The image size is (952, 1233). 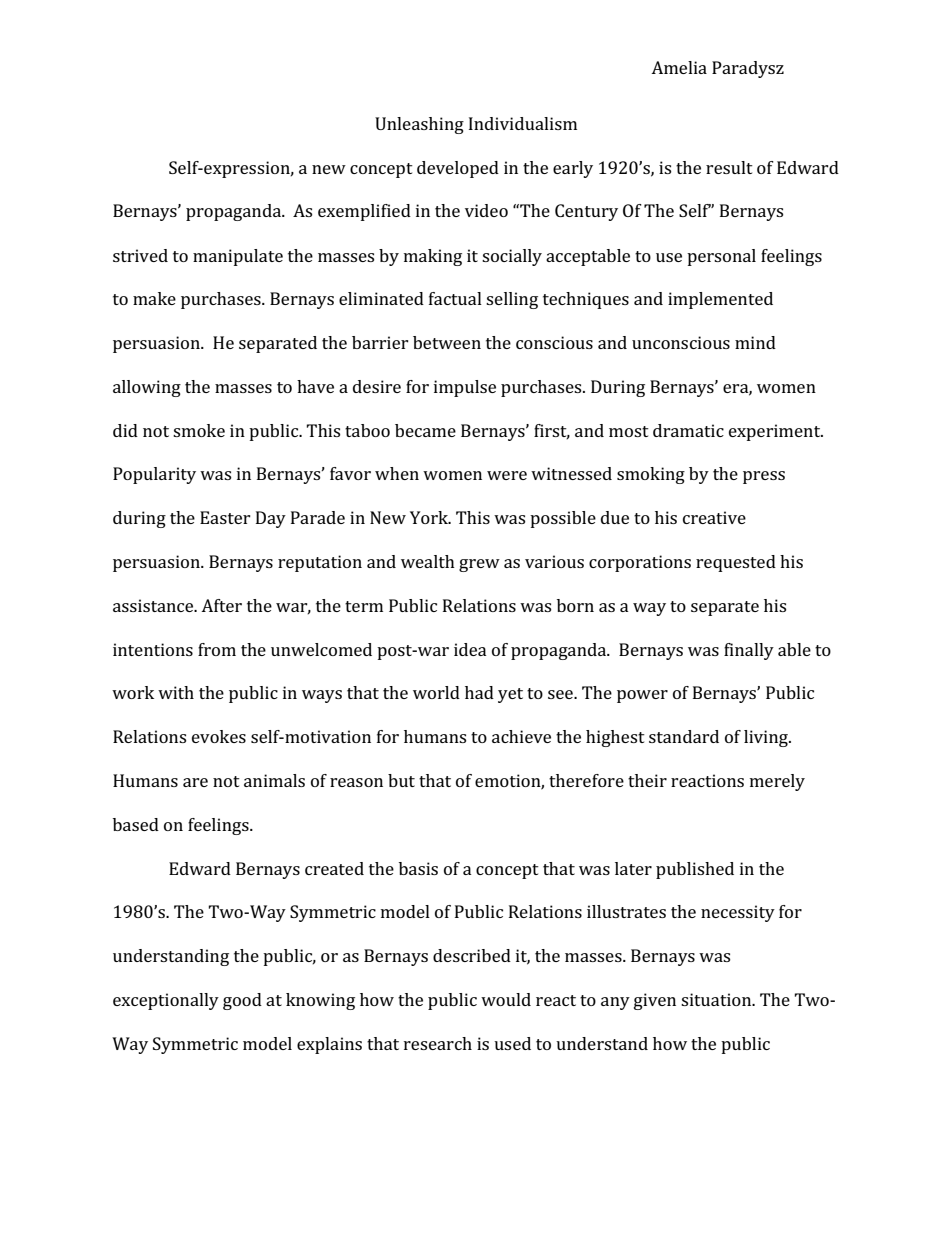 What do you see at coordinates (438, 1043) in the page?
I see `research` at bounding box center [438, 1043].
